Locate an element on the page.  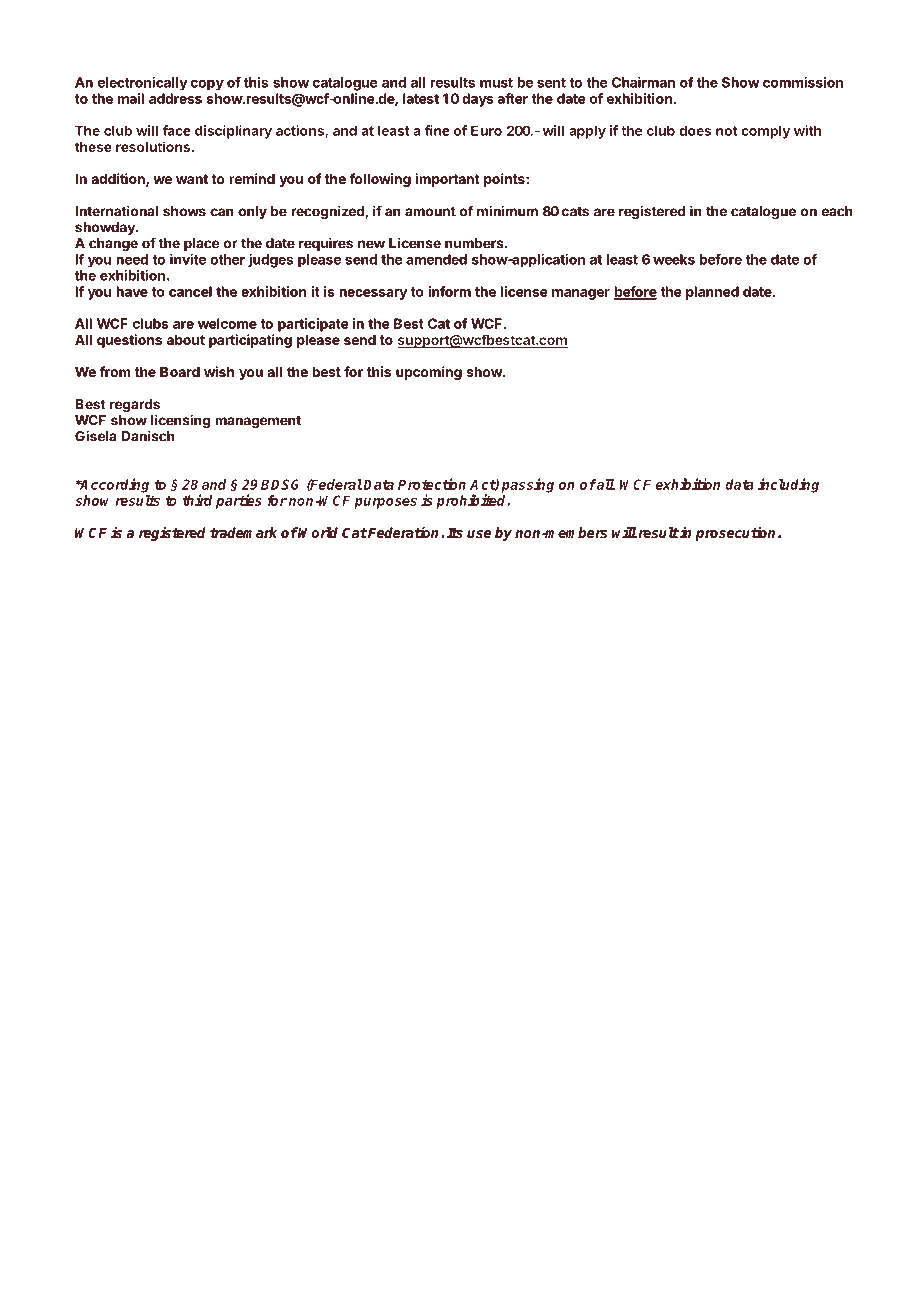
important is located at coordinates (447, 180).
